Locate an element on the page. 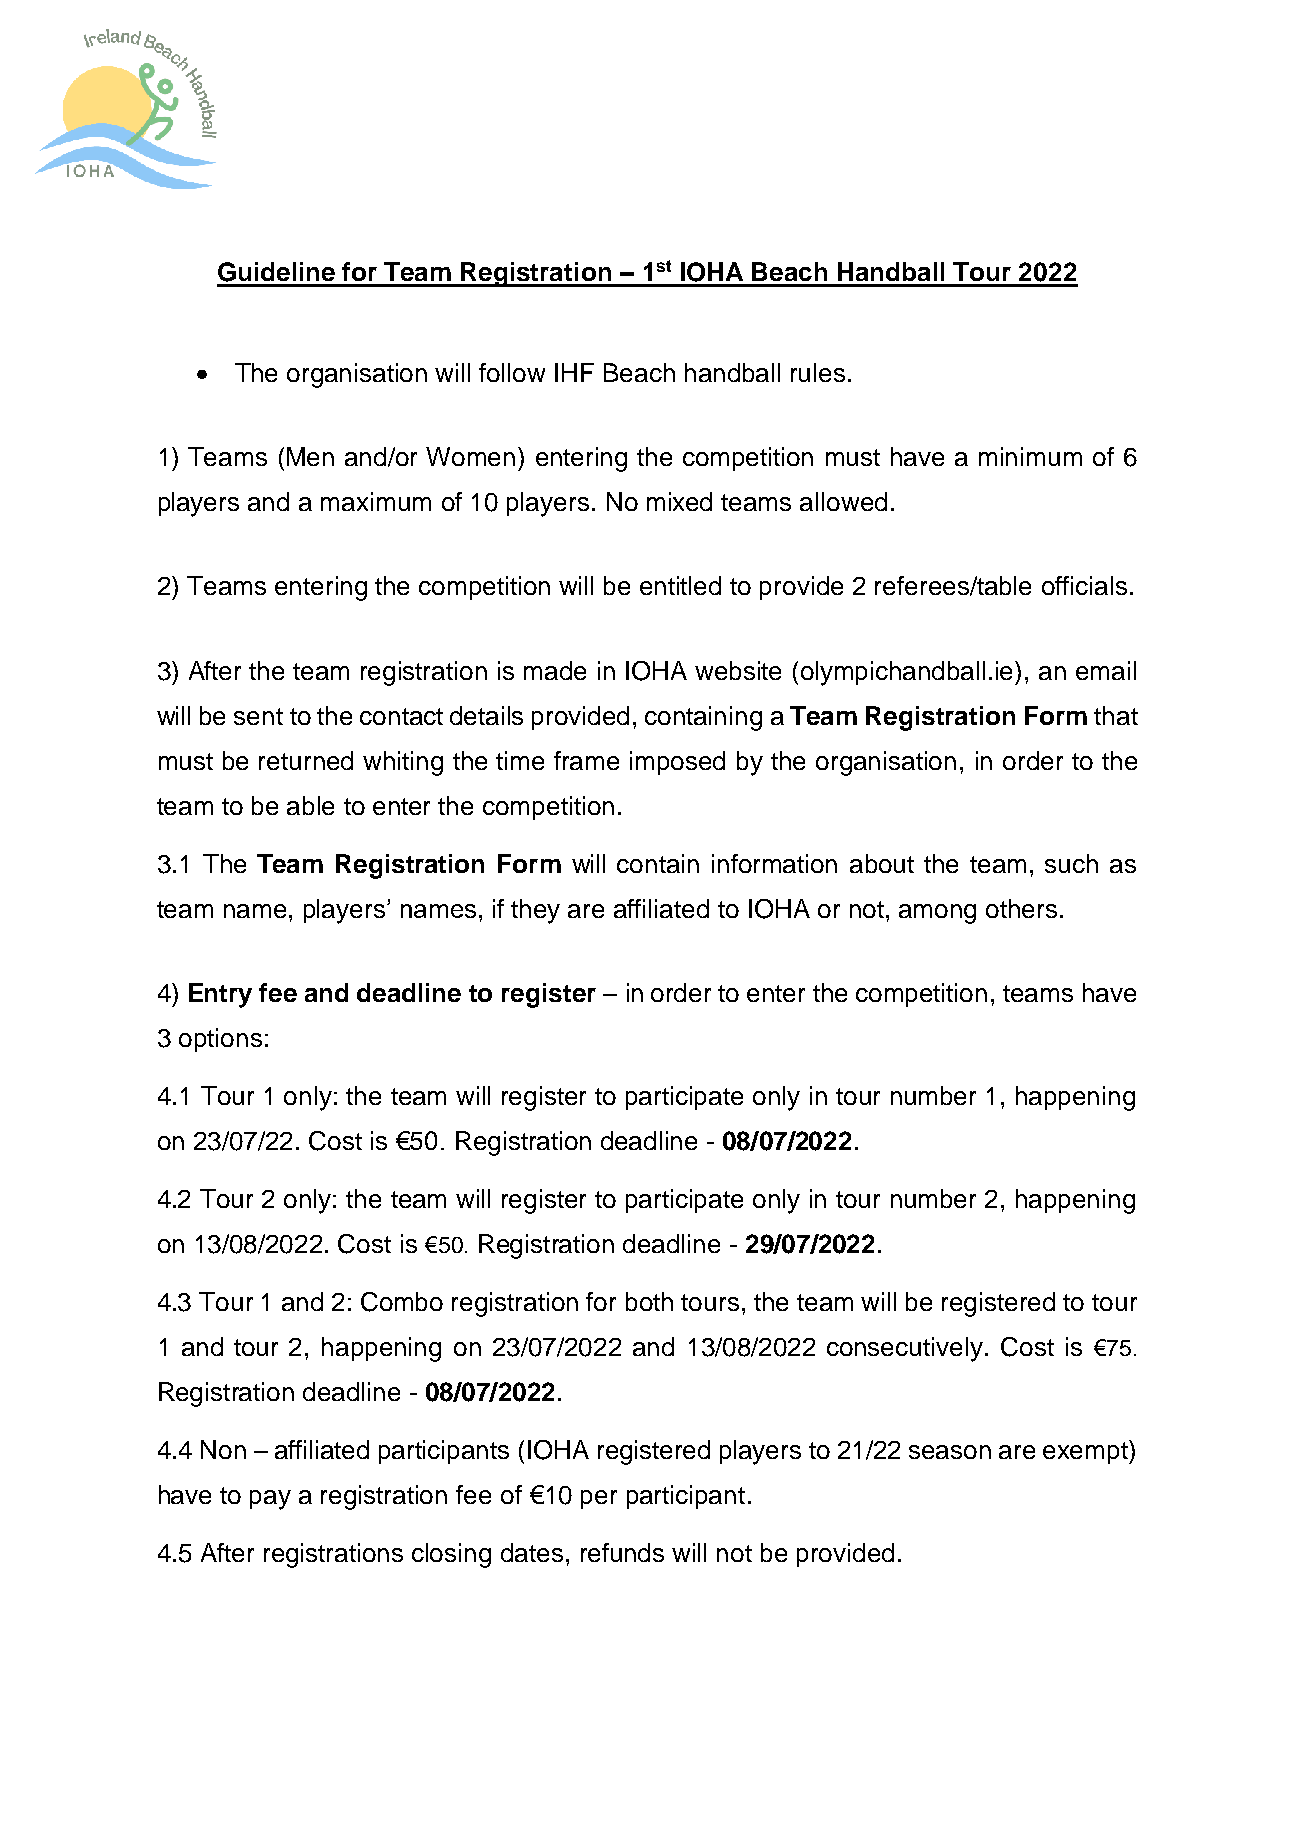 The width and height of the page is (1294, 1831). season is located at coordinates (950, 1452).
